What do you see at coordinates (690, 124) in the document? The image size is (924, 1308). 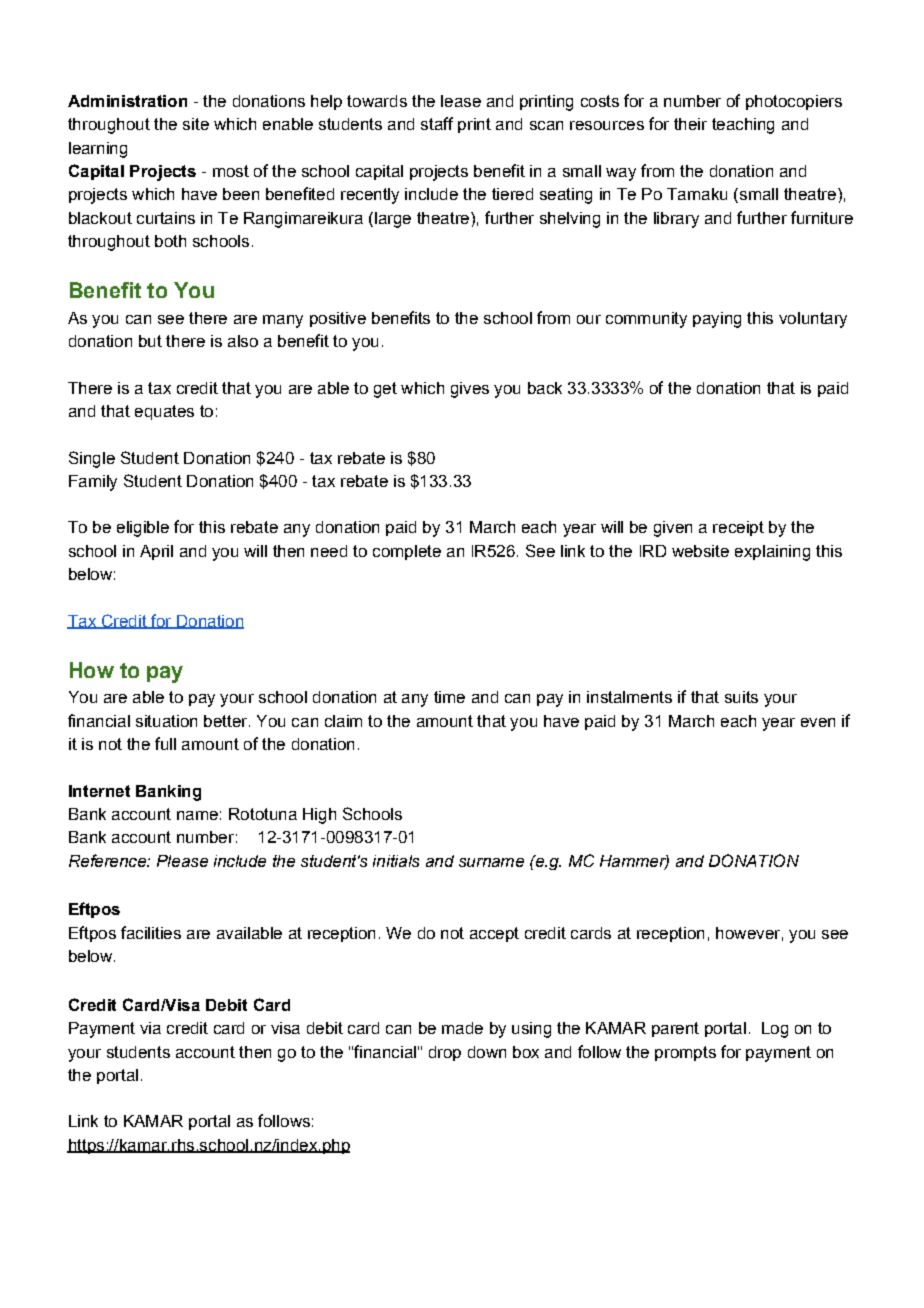 I see `their` at bounding box center [690, 124].
